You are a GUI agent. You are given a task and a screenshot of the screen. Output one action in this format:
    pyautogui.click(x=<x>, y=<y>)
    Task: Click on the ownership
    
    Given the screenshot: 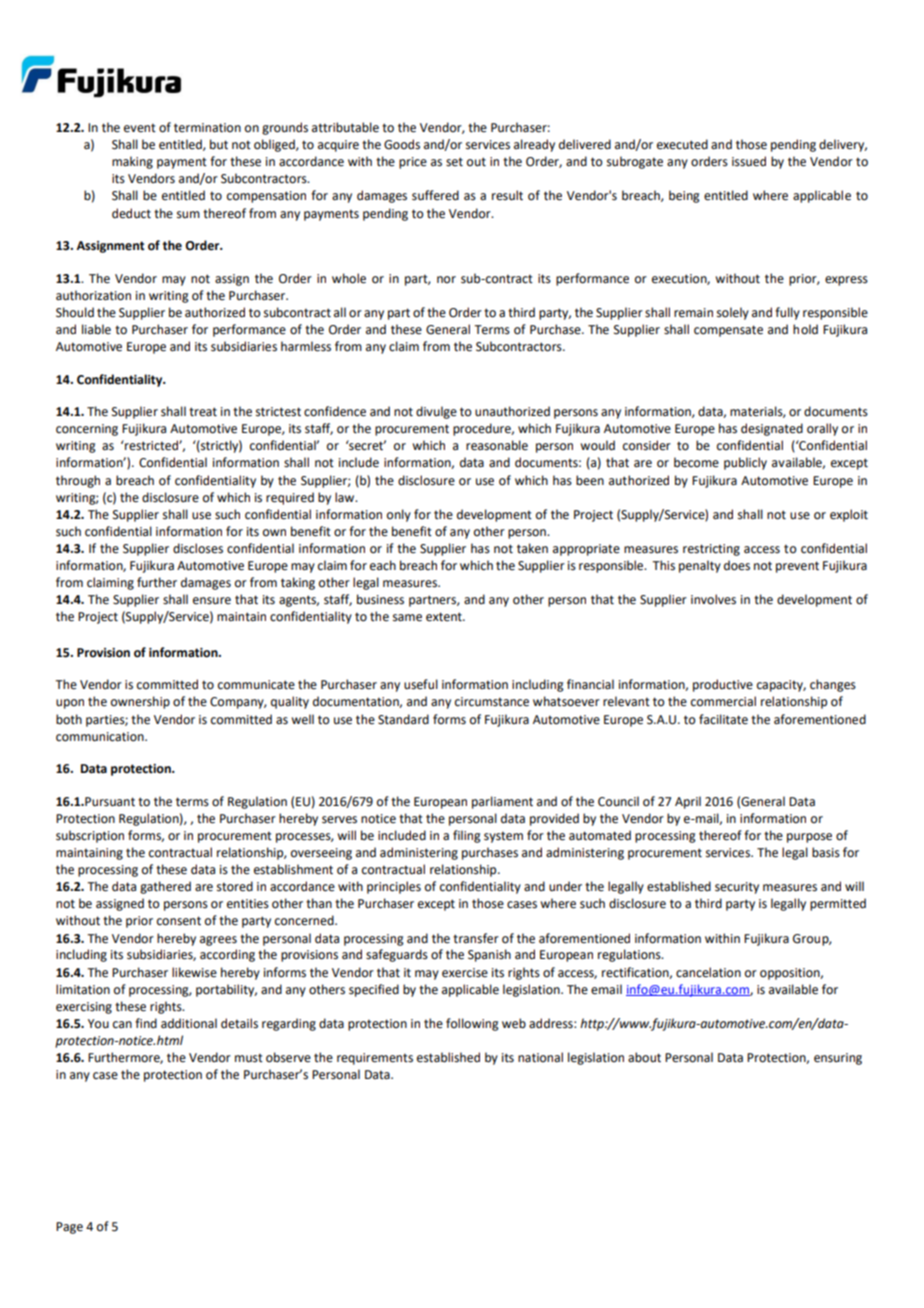 What is the action you would take?
    pyautogui.click(x=140, y=702)
